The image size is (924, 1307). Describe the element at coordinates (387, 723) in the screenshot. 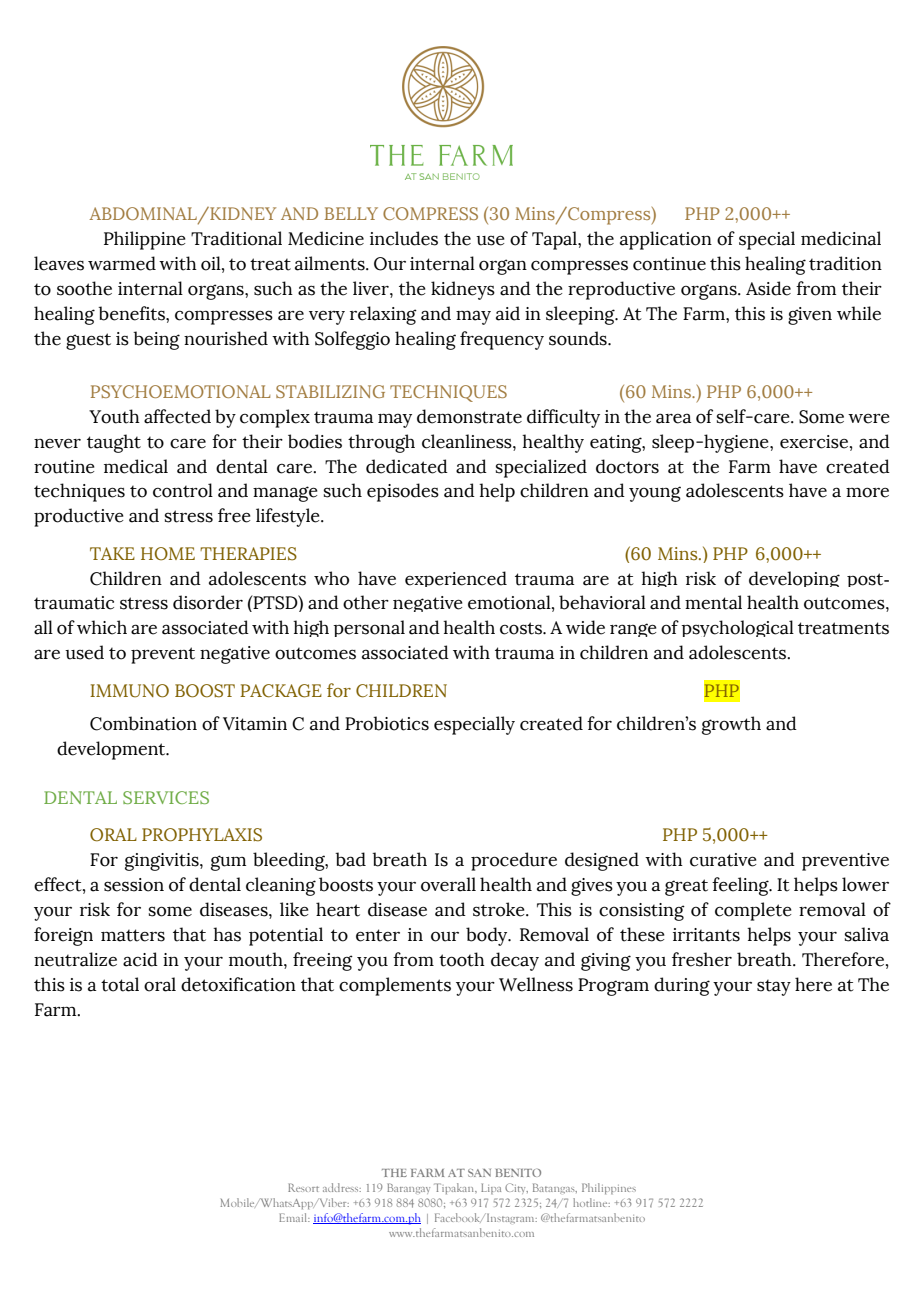

I see `Probiotics` at that location.
